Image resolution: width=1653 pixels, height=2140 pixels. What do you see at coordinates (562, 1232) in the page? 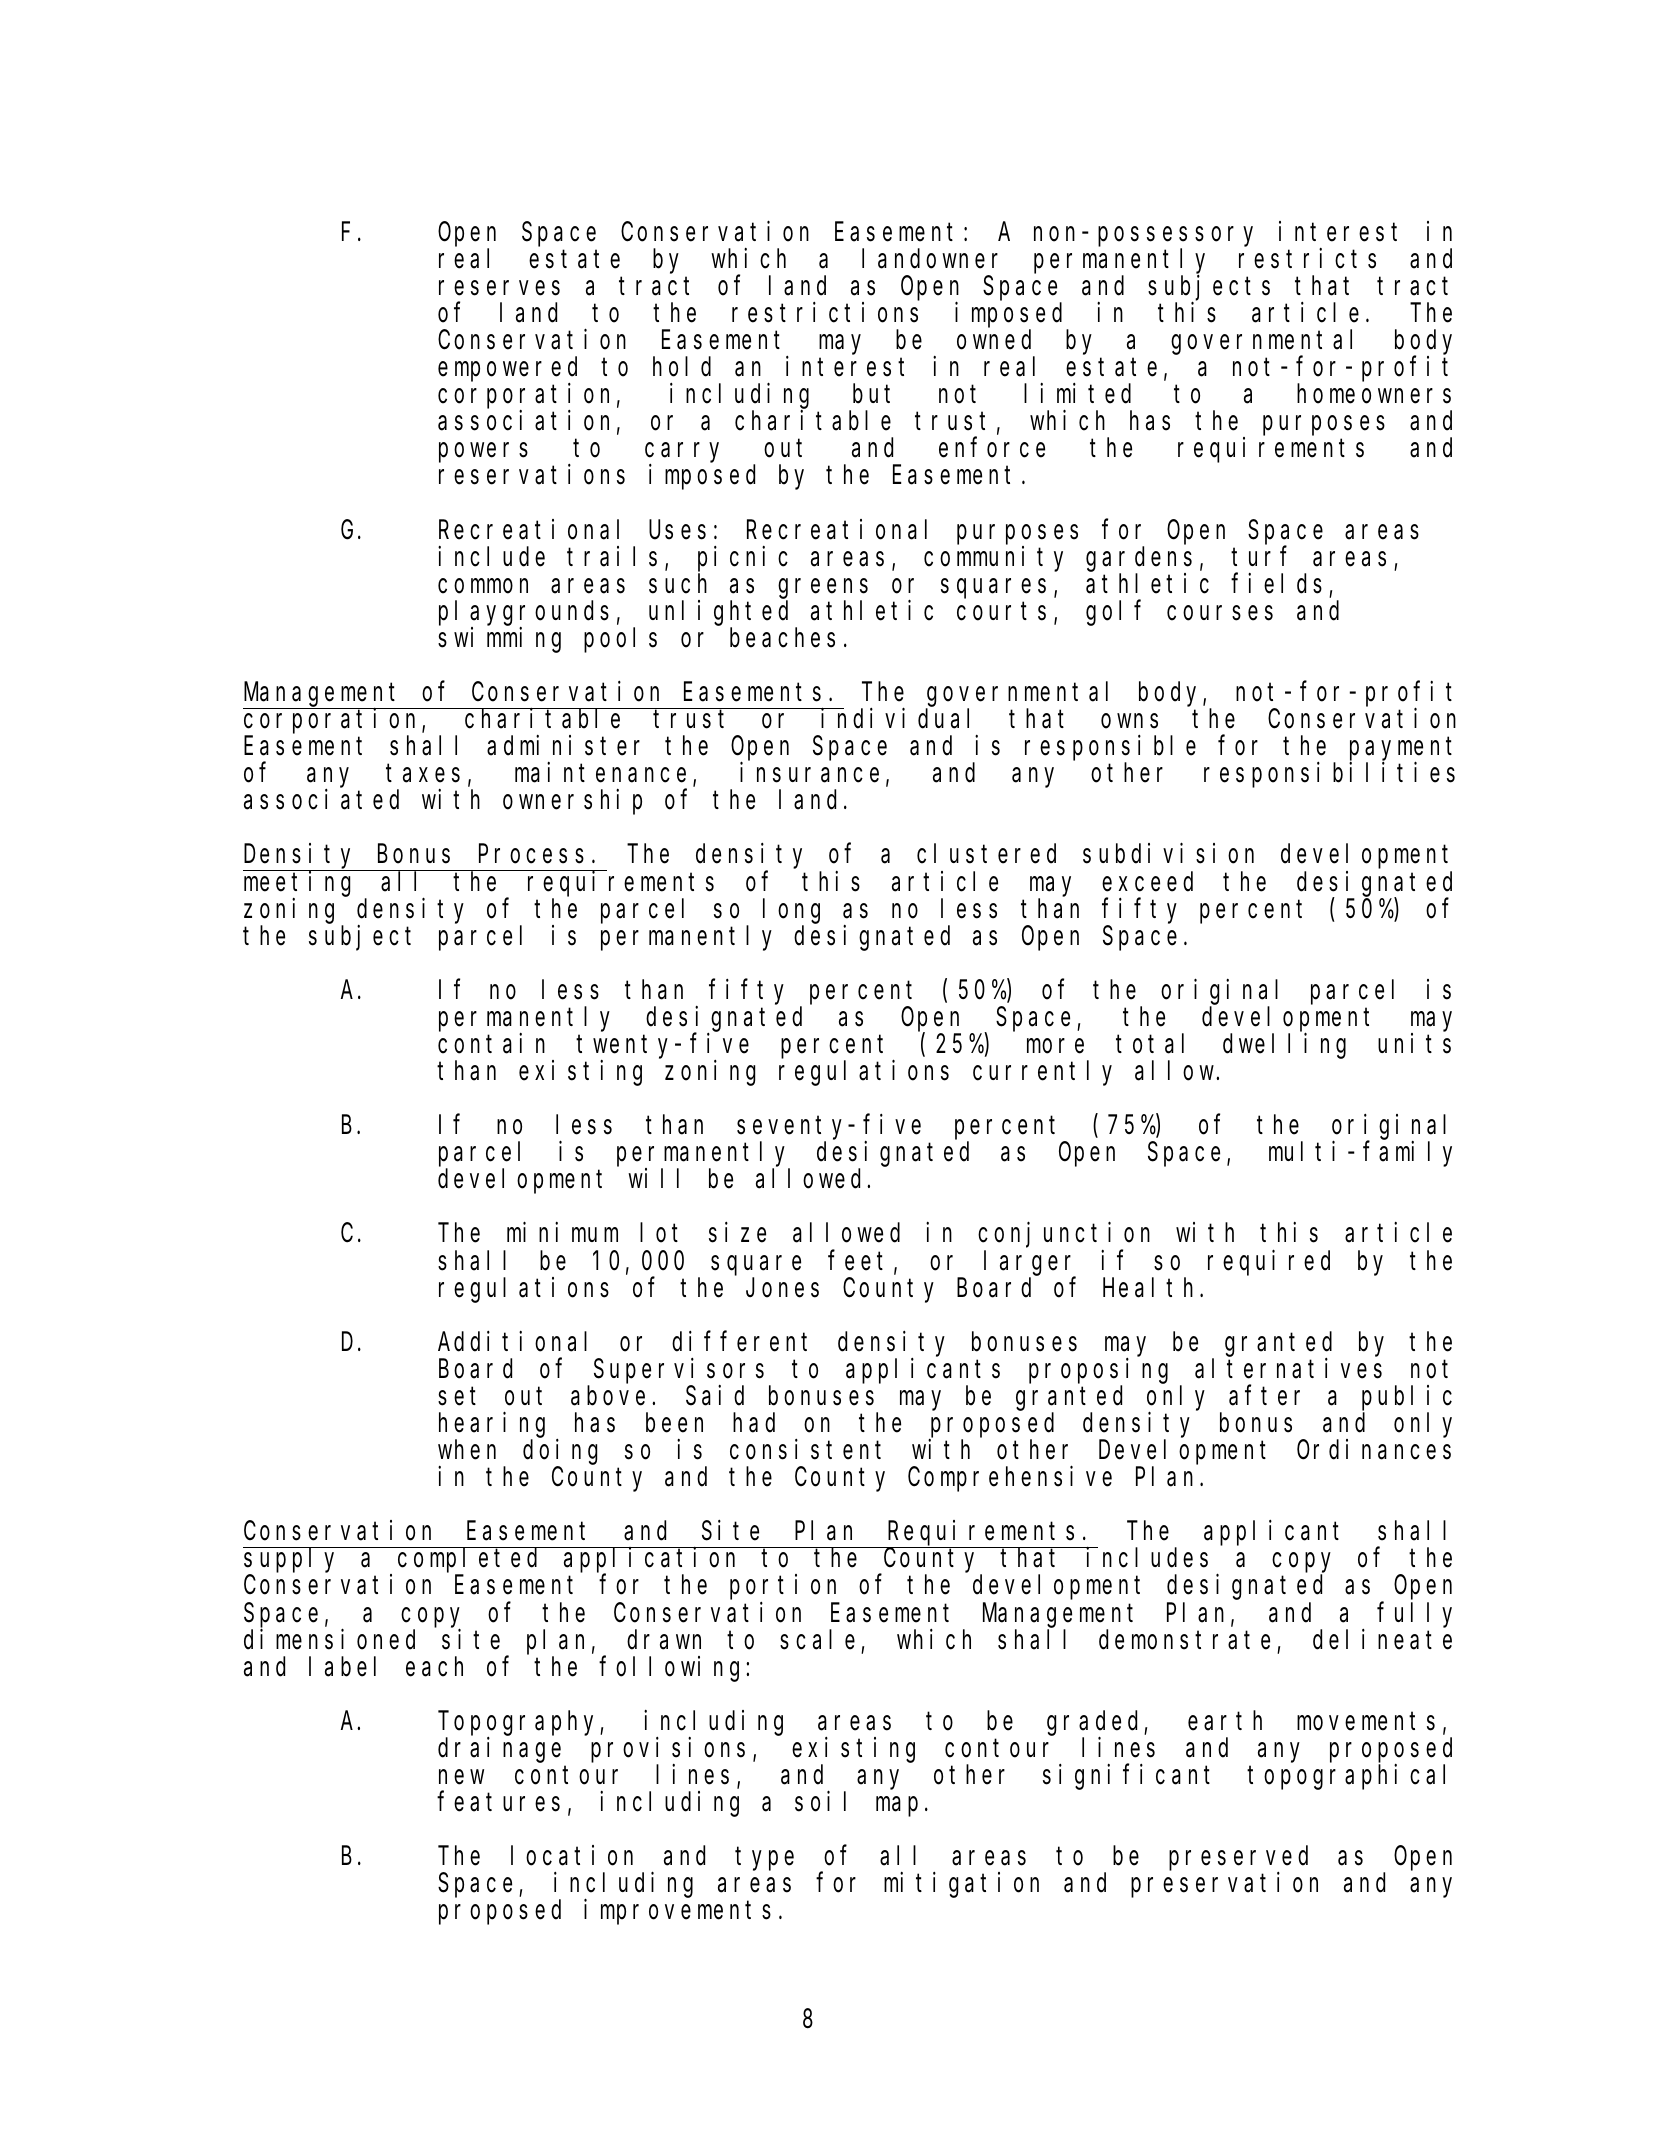
I see `minimum` at bounding box center [562, 1232].
